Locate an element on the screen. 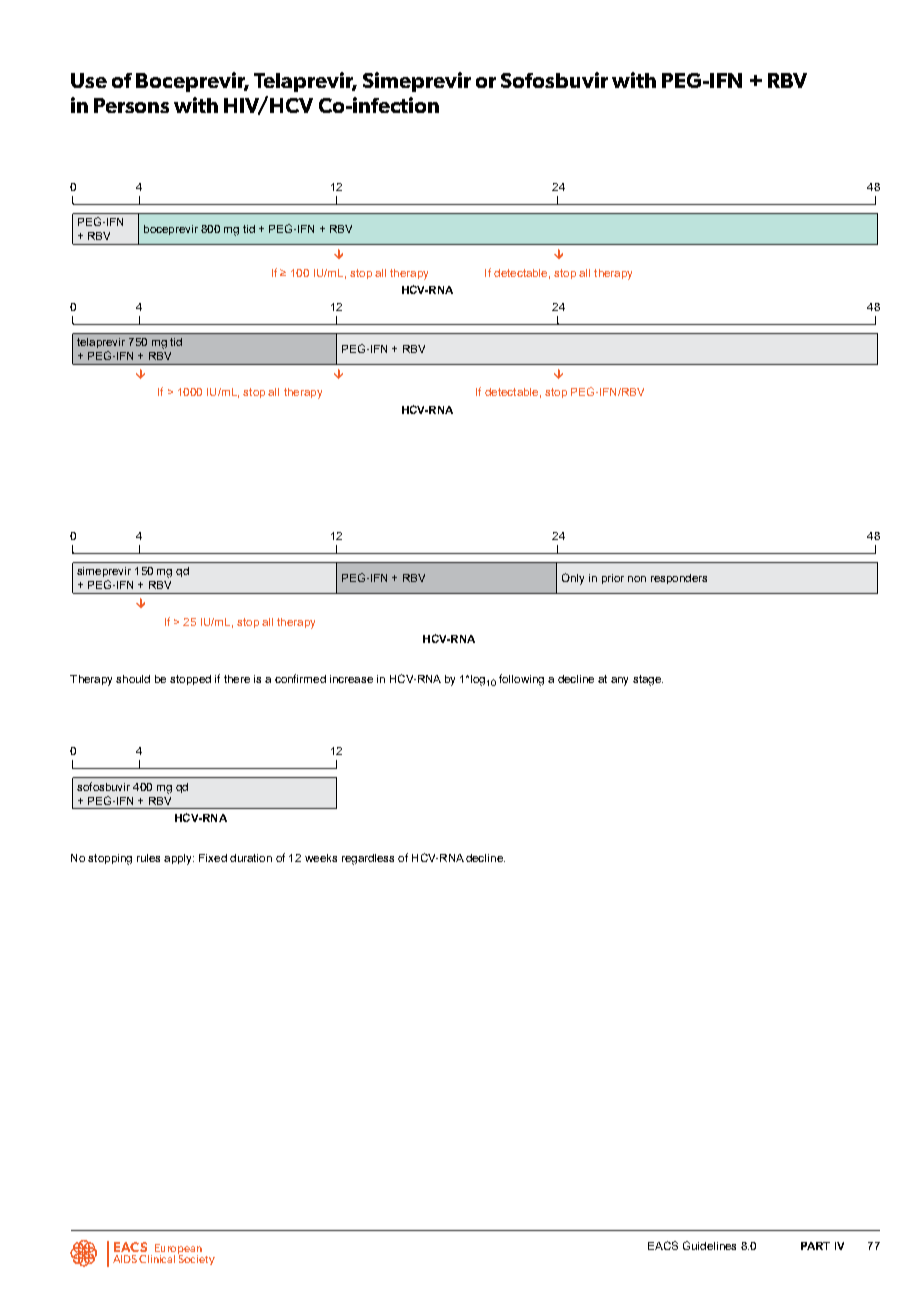  Only is located at coordinates (573, 579).
